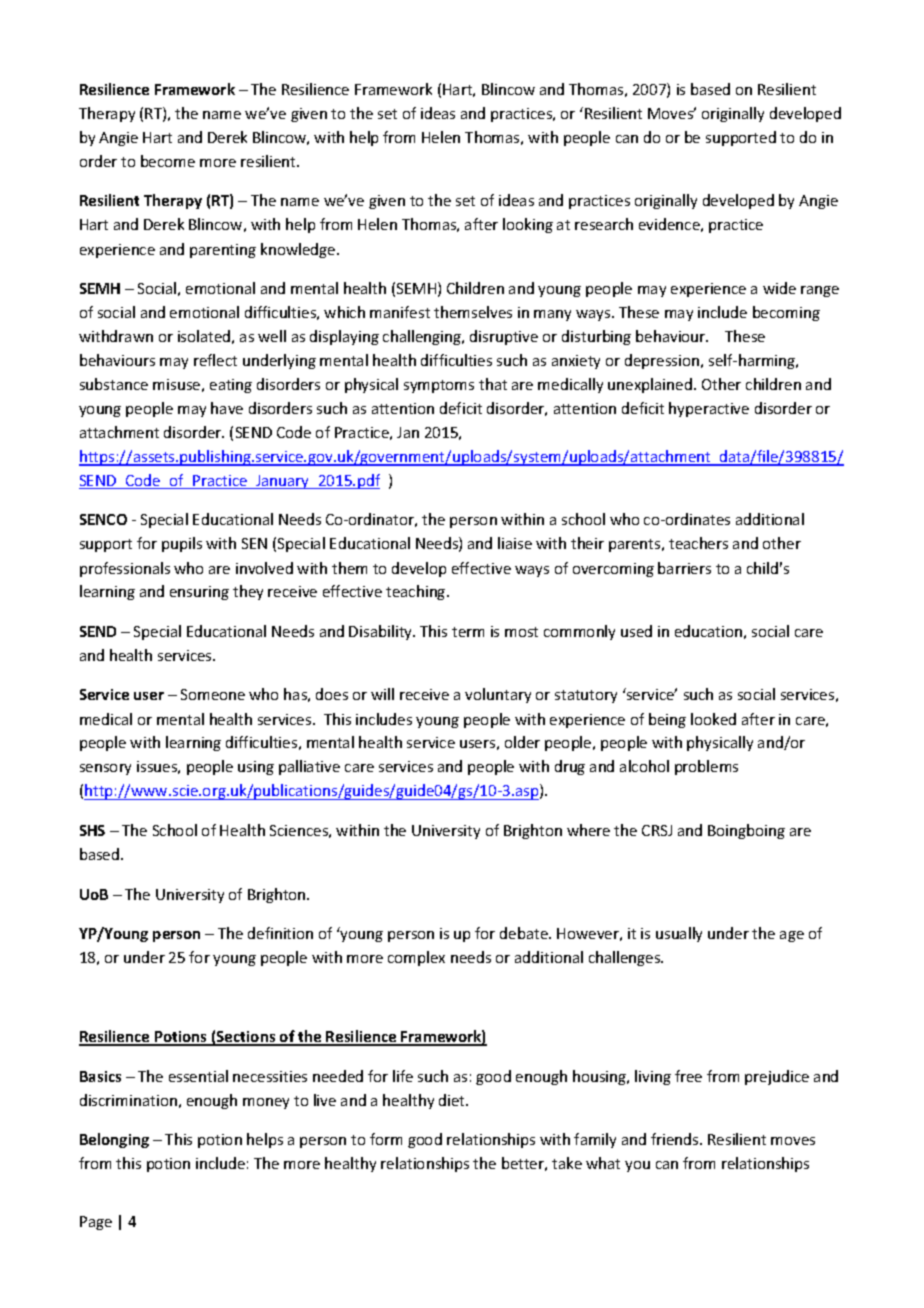  I want to click on Page, so click(96, 1223).
